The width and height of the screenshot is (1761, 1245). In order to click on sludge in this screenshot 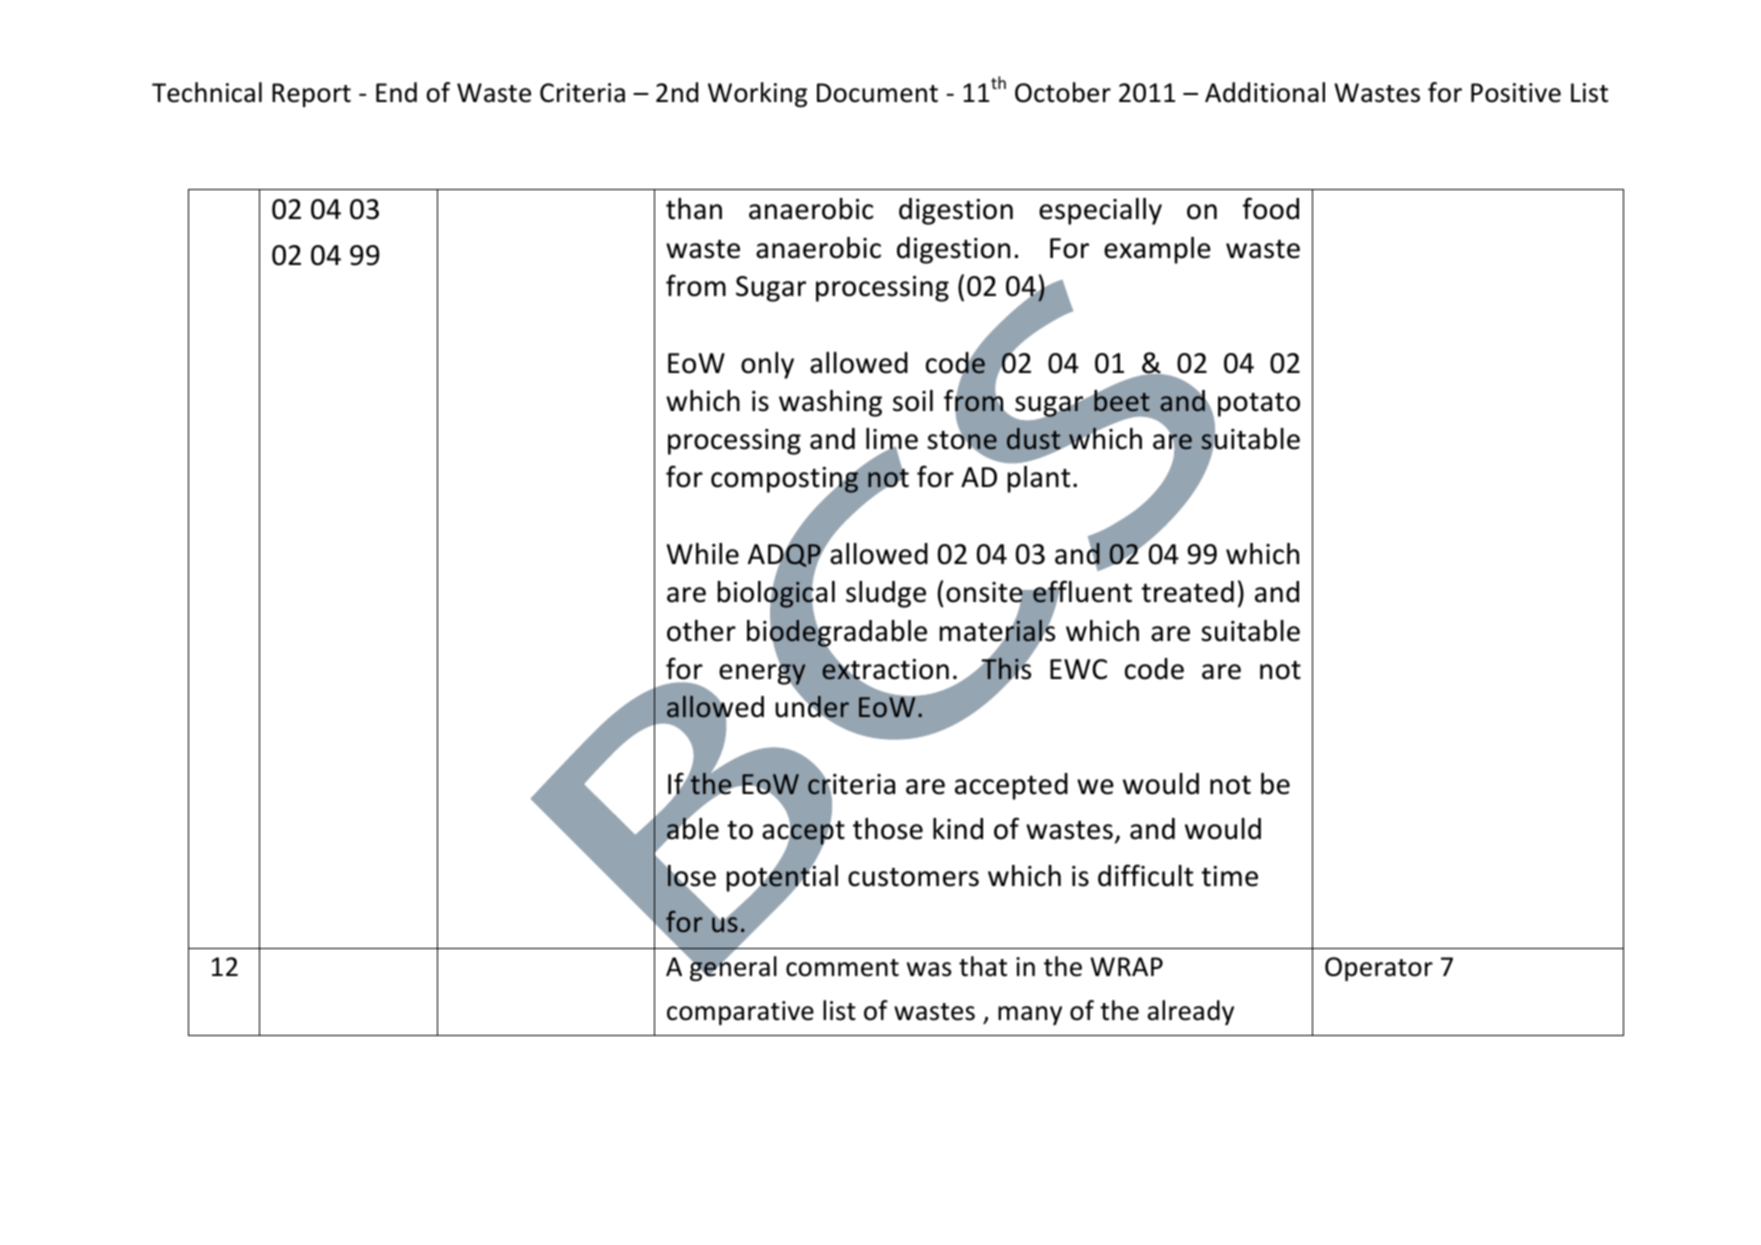, I will do `click(886, 594)`.
